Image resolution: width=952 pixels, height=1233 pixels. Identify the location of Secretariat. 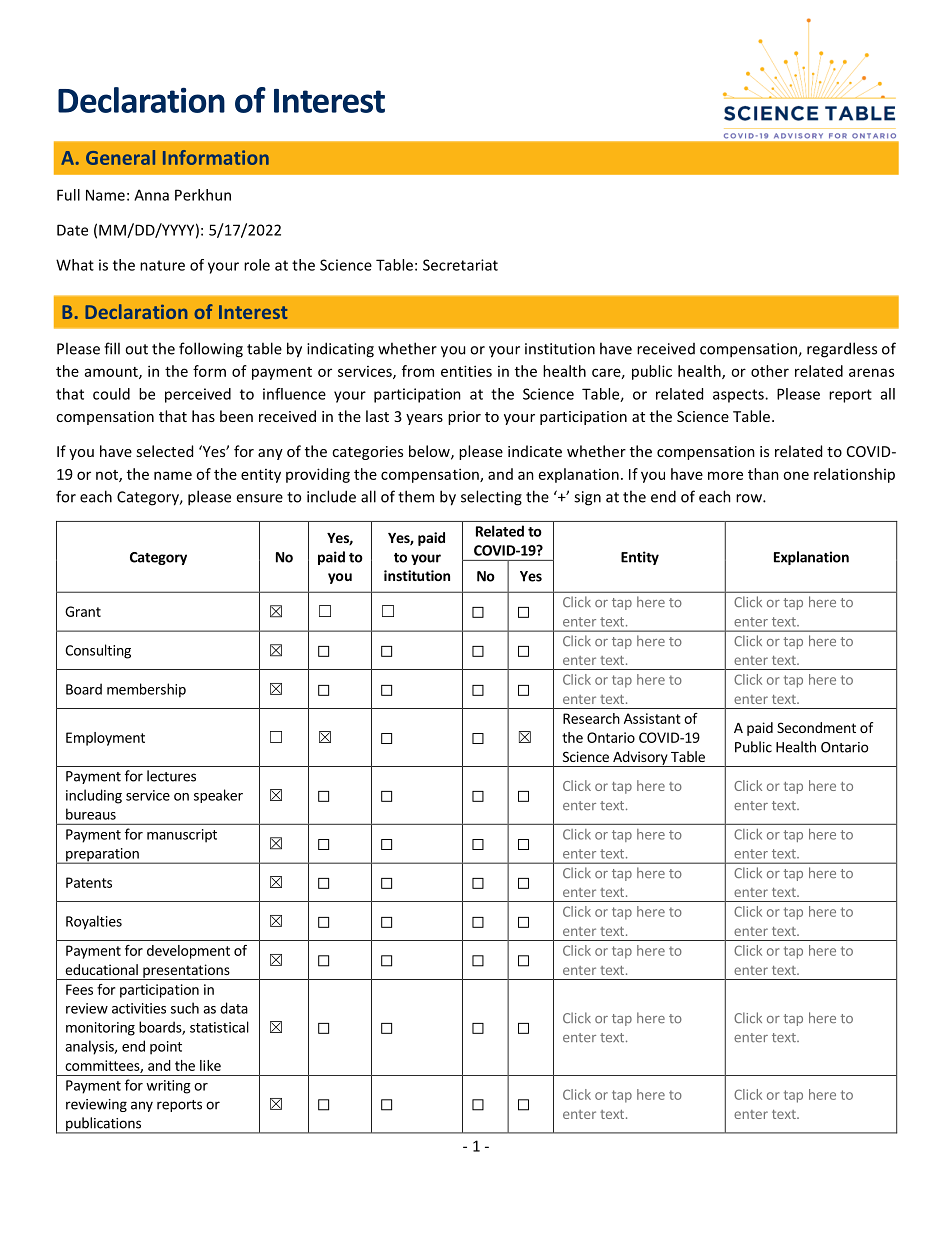
(460, 265).
